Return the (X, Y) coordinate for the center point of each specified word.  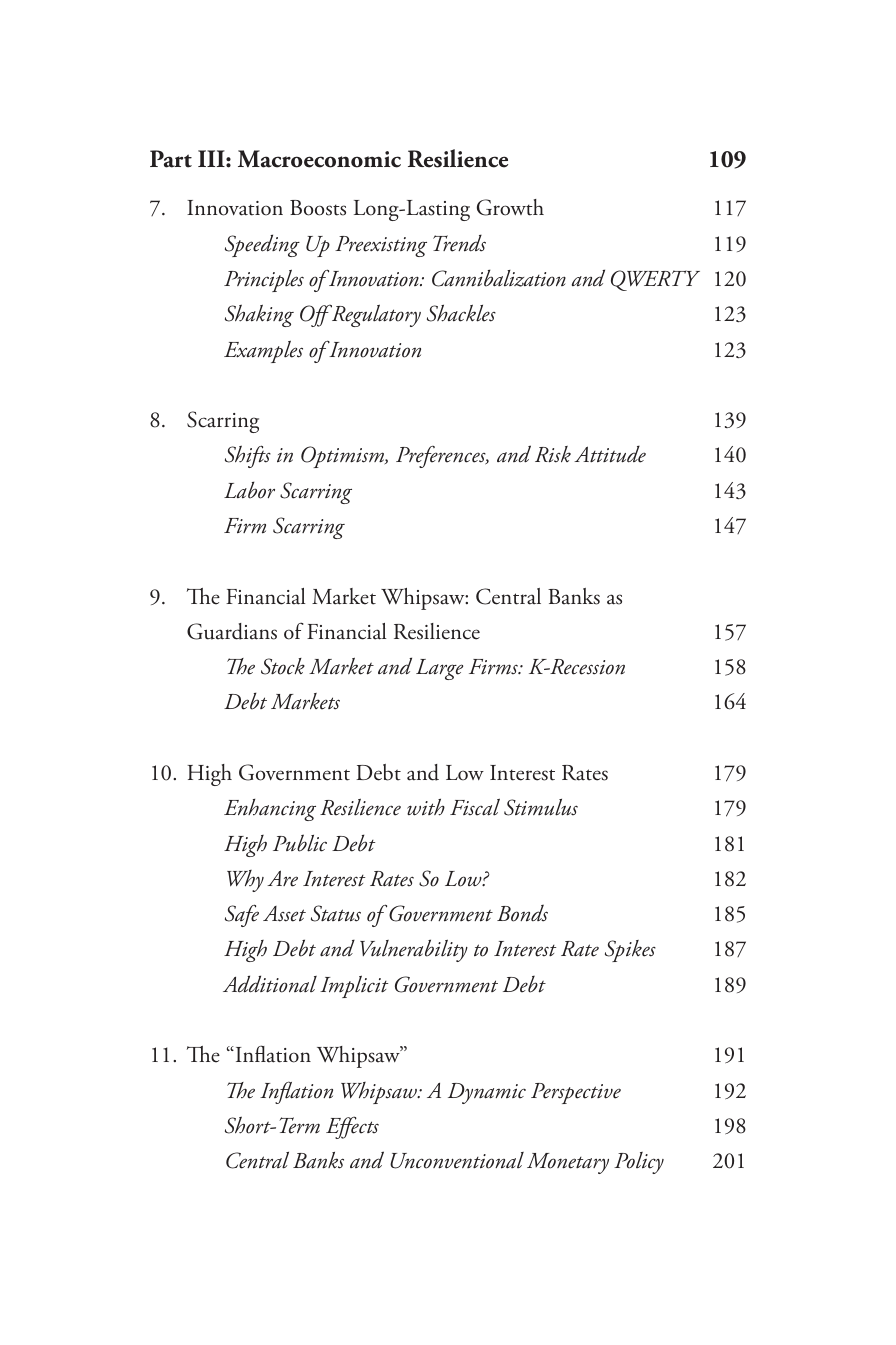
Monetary (568, 1163)
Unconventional (457, 1160)
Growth (510, 207)
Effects (352, 1127)
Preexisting (381, 246)
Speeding (262, 245)
